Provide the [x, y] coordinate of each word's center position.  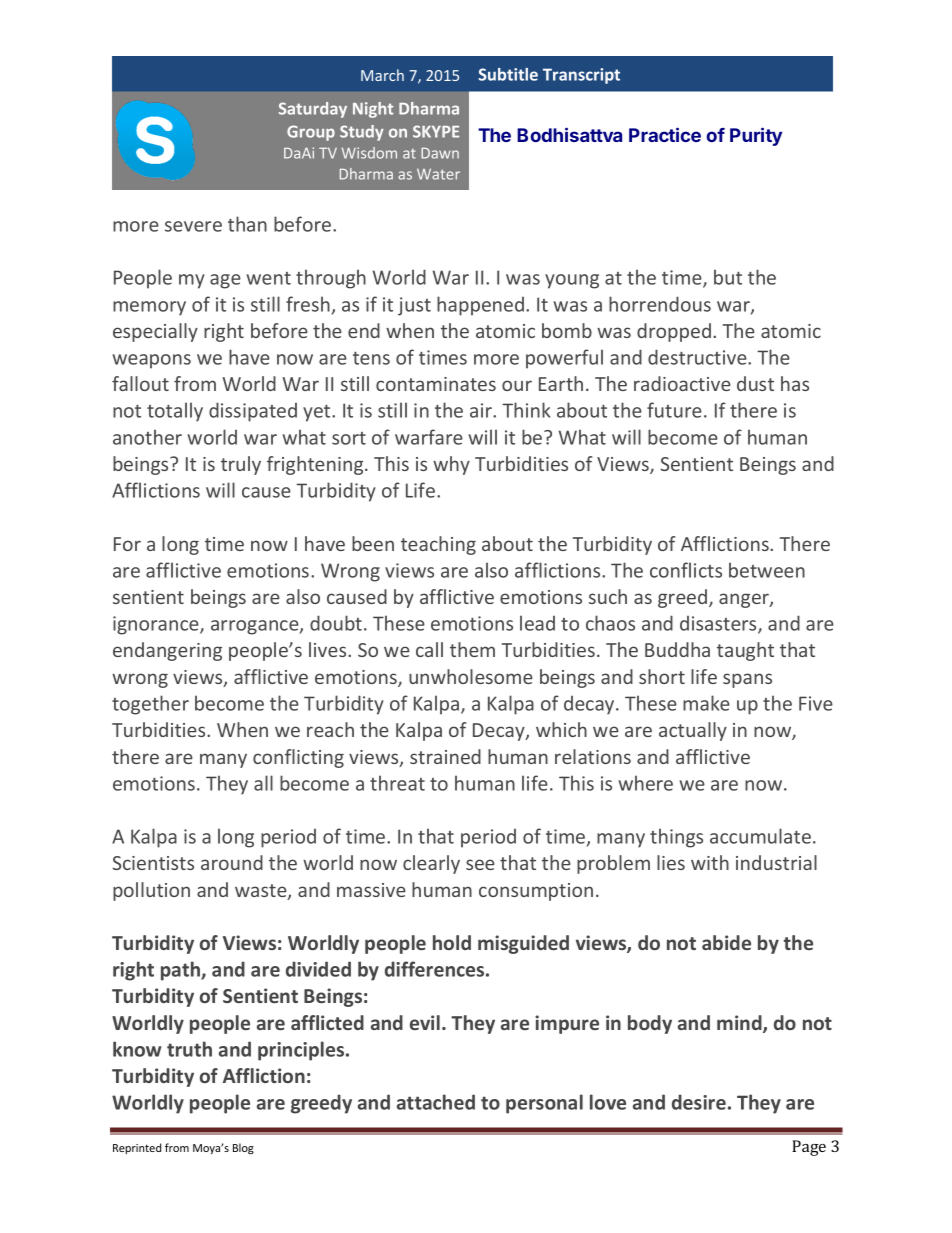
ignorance [157, 625]
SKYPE [436, 131]
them [472, 649]
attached [436, 1102]
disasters [719, 625]
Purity [756, 136]
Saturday [313, 110]
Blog [243, 1149]
